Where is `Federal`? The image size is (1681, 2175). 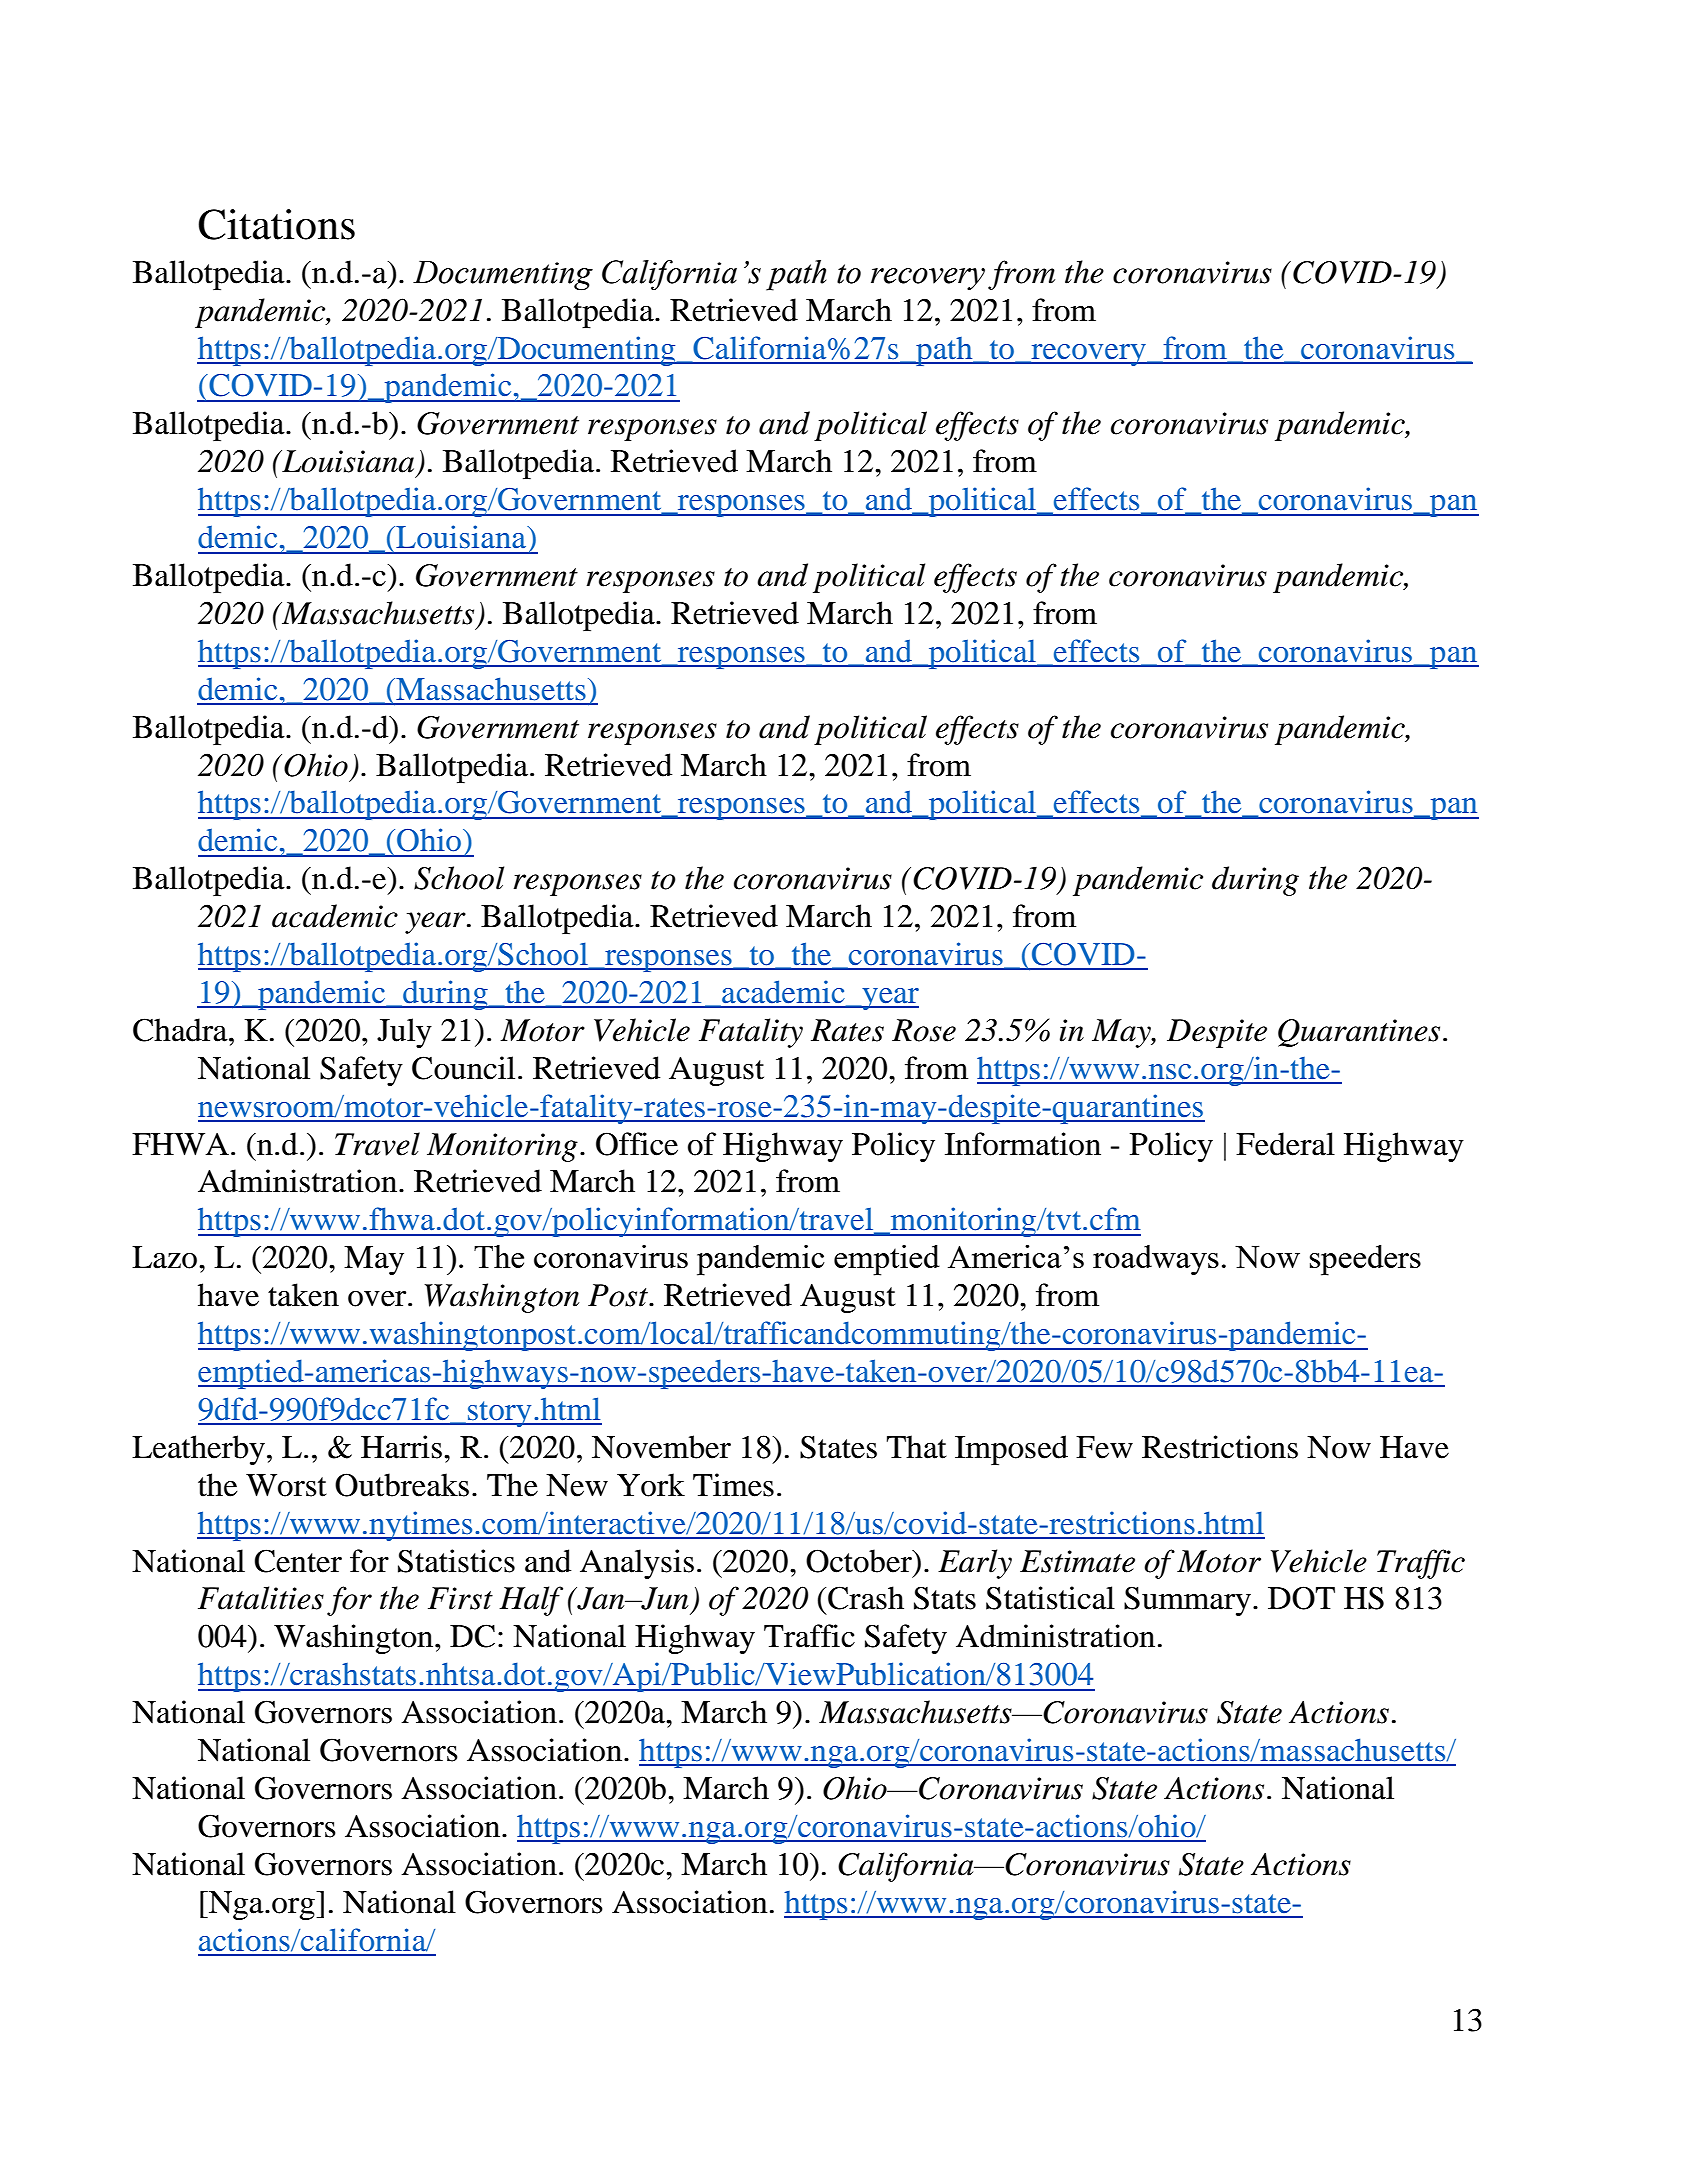 Federal is located at coordinates (1285, 1144).
